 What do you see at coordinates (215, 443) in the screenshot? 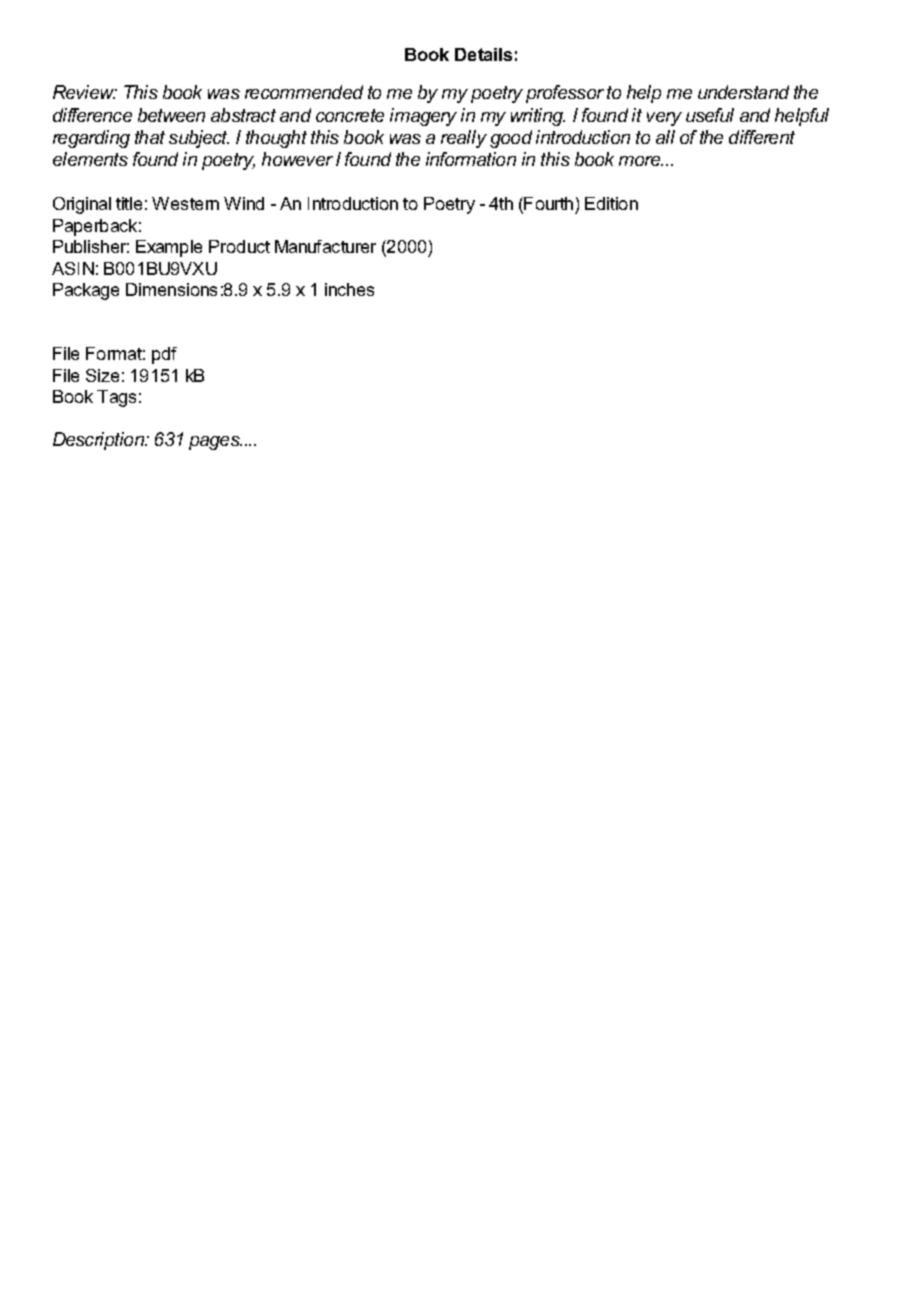
I see `pages` at bounding box center [215, 443].
